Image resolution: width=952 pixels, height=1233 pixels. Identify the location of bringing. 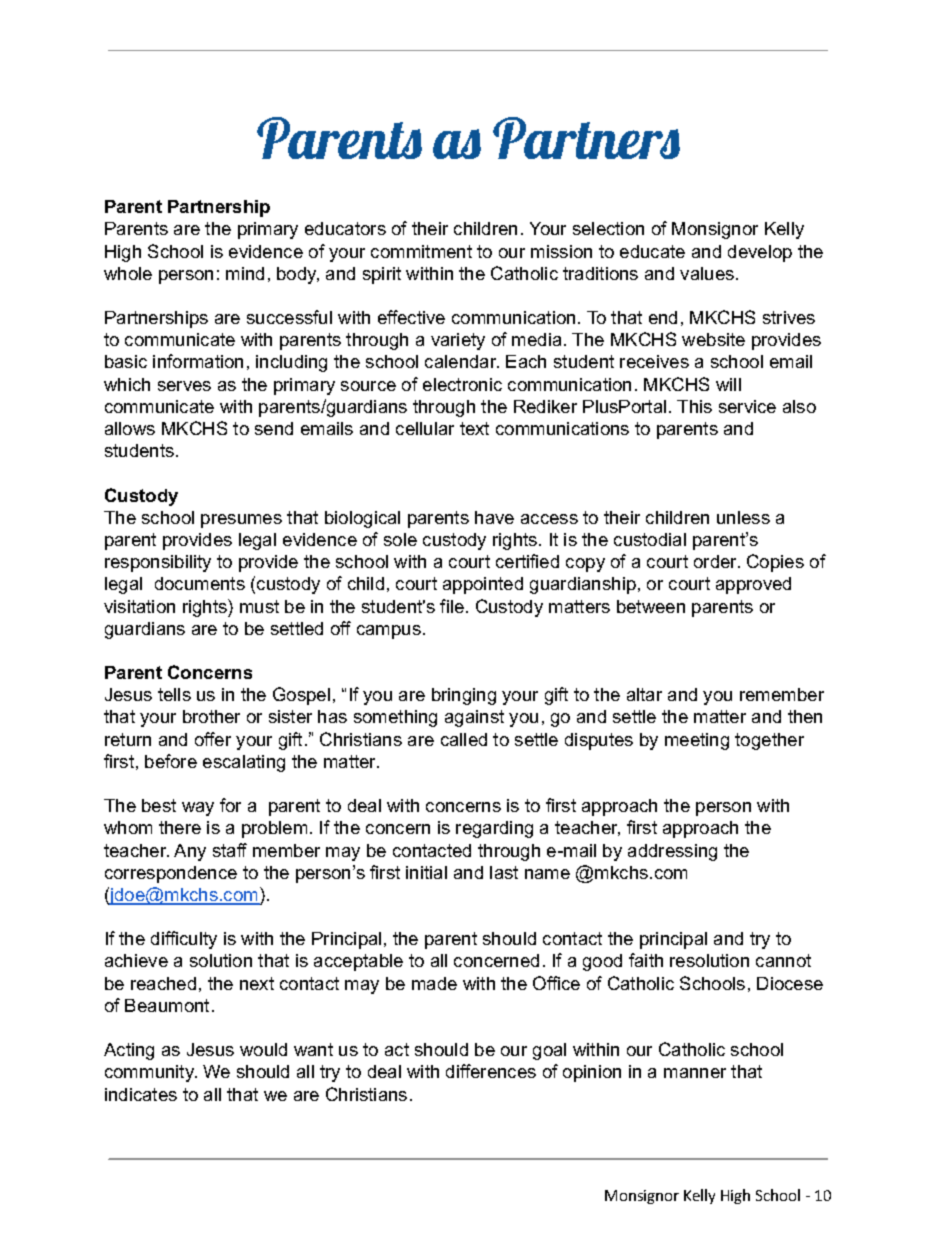
(464, 696).
